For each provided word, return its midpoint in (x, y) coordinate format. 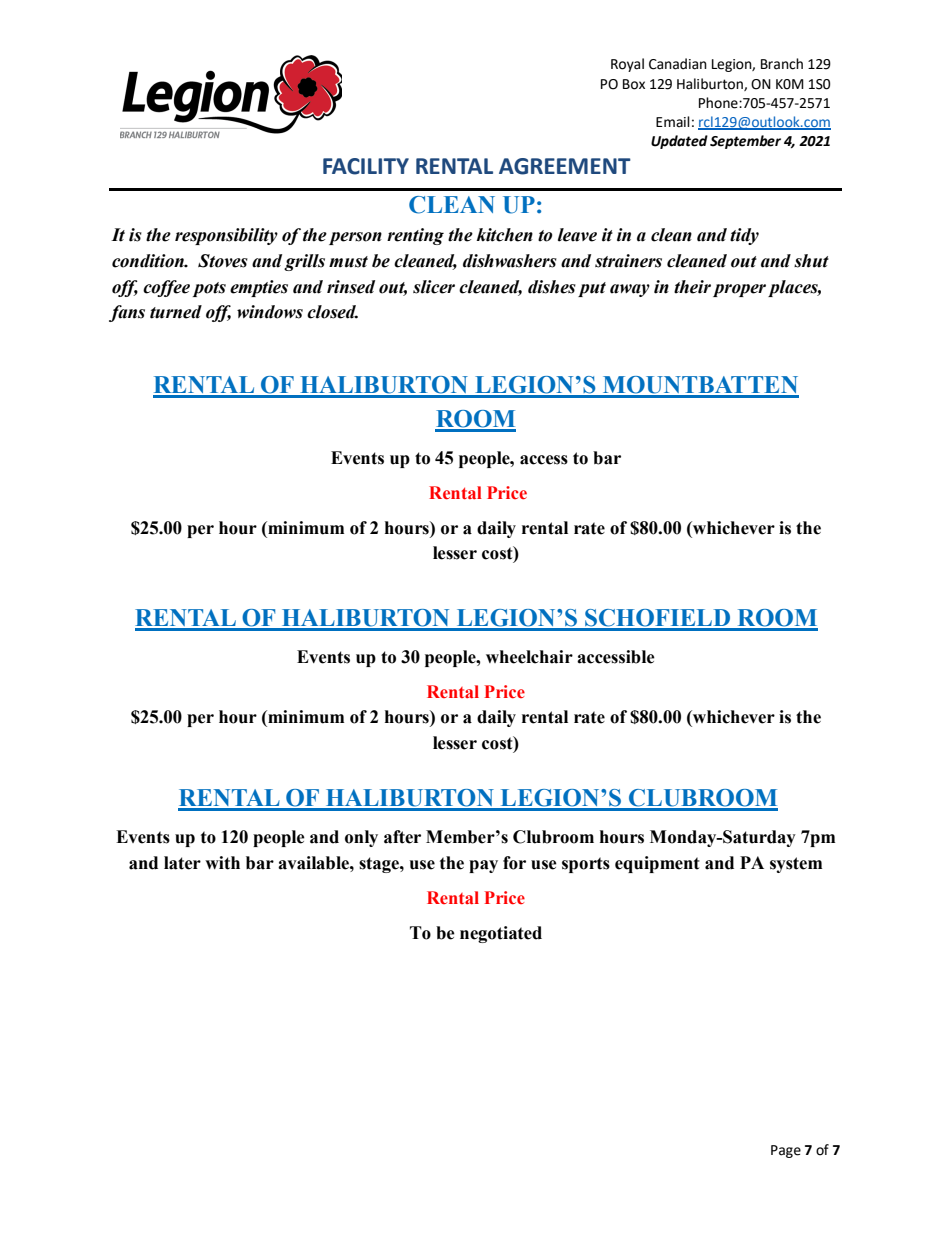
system (796, 865)
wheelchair (529, 657)
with (222, 863)
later (182, 863)
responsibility (226, 236)
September (745, 142)
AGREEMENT (565, 166)
